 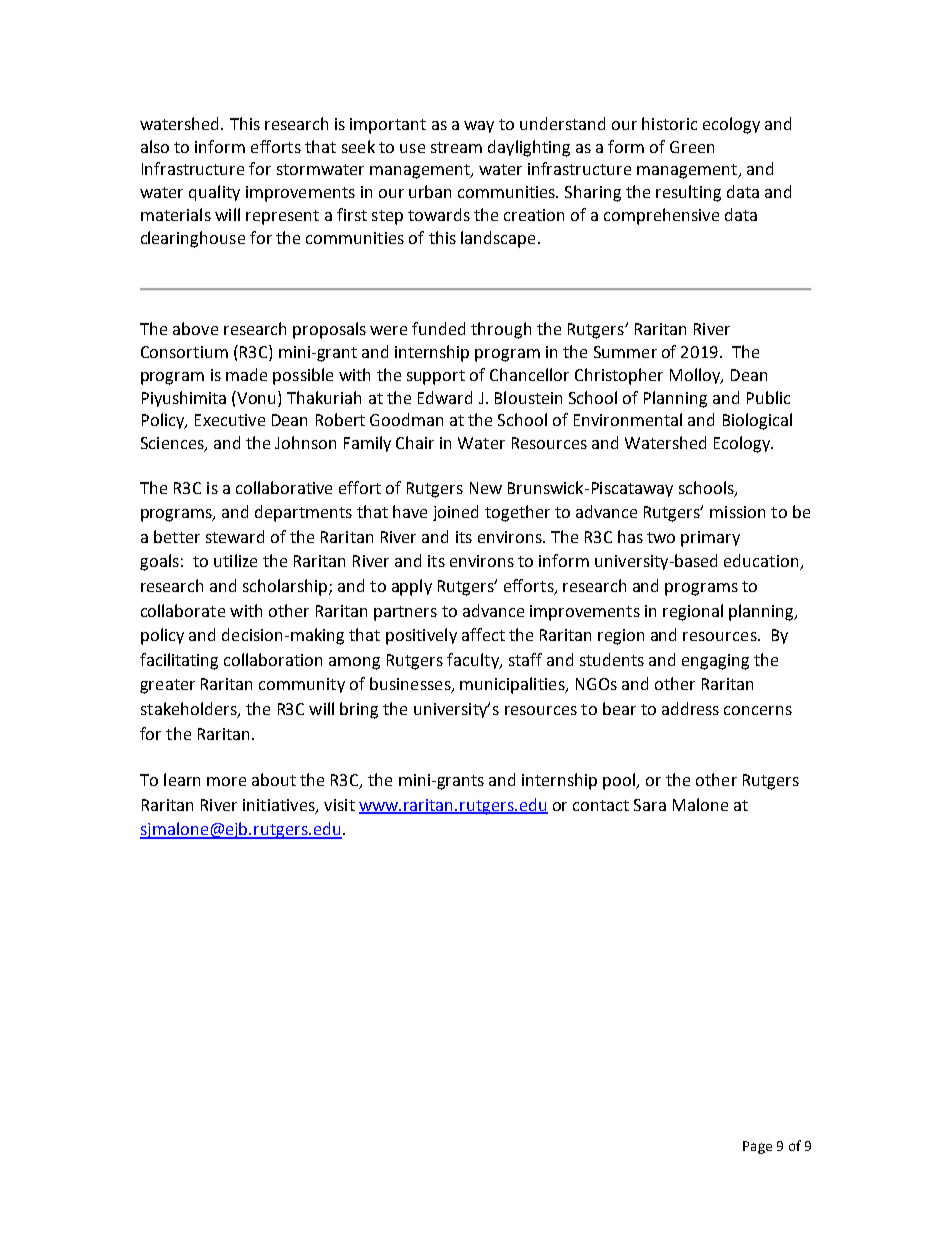 I want to click on engaging, so click(x=715, y=662).
